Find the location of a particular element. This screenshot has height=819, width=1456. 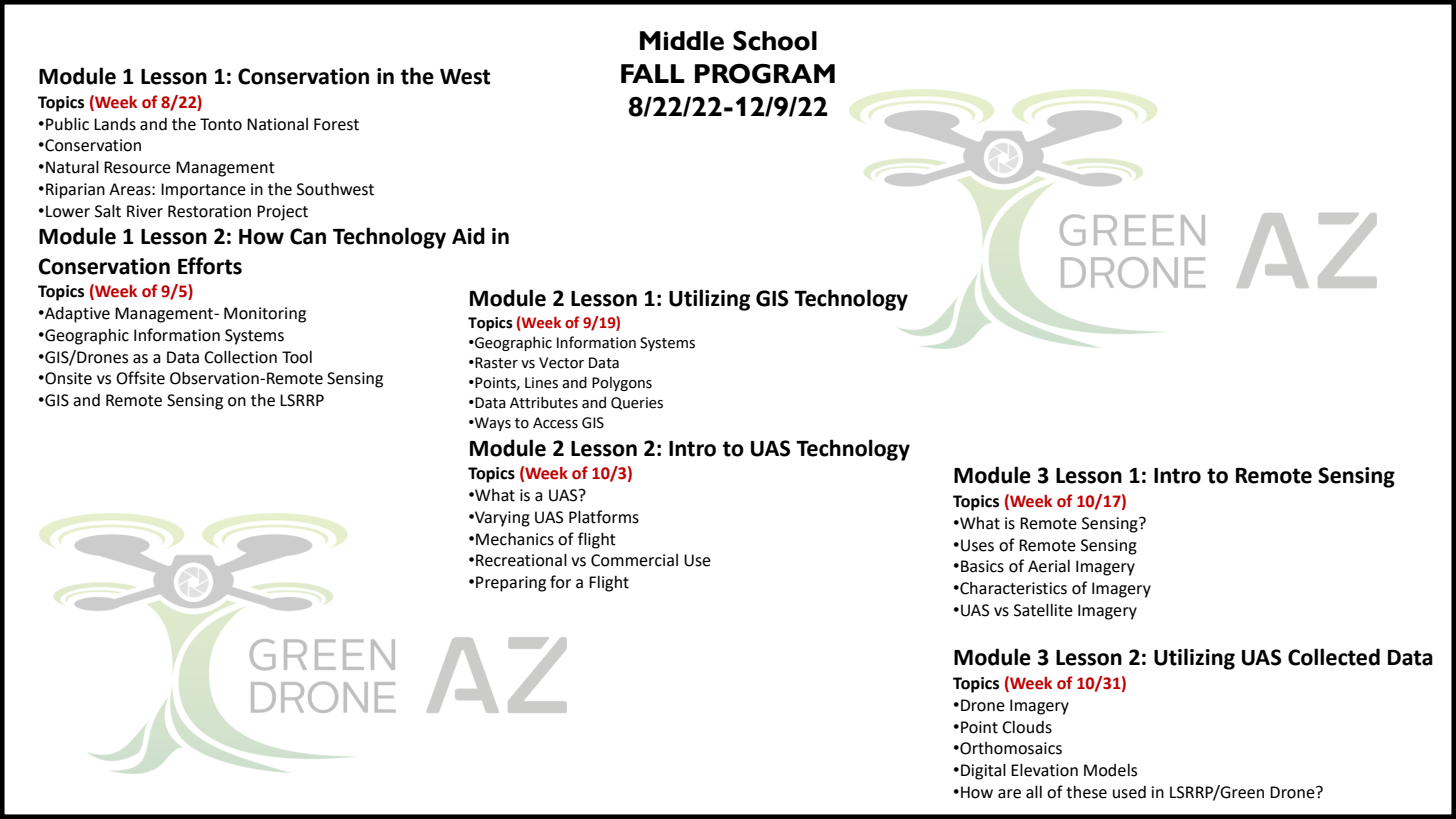

Mechanics is located at coordinates (515, 539).
